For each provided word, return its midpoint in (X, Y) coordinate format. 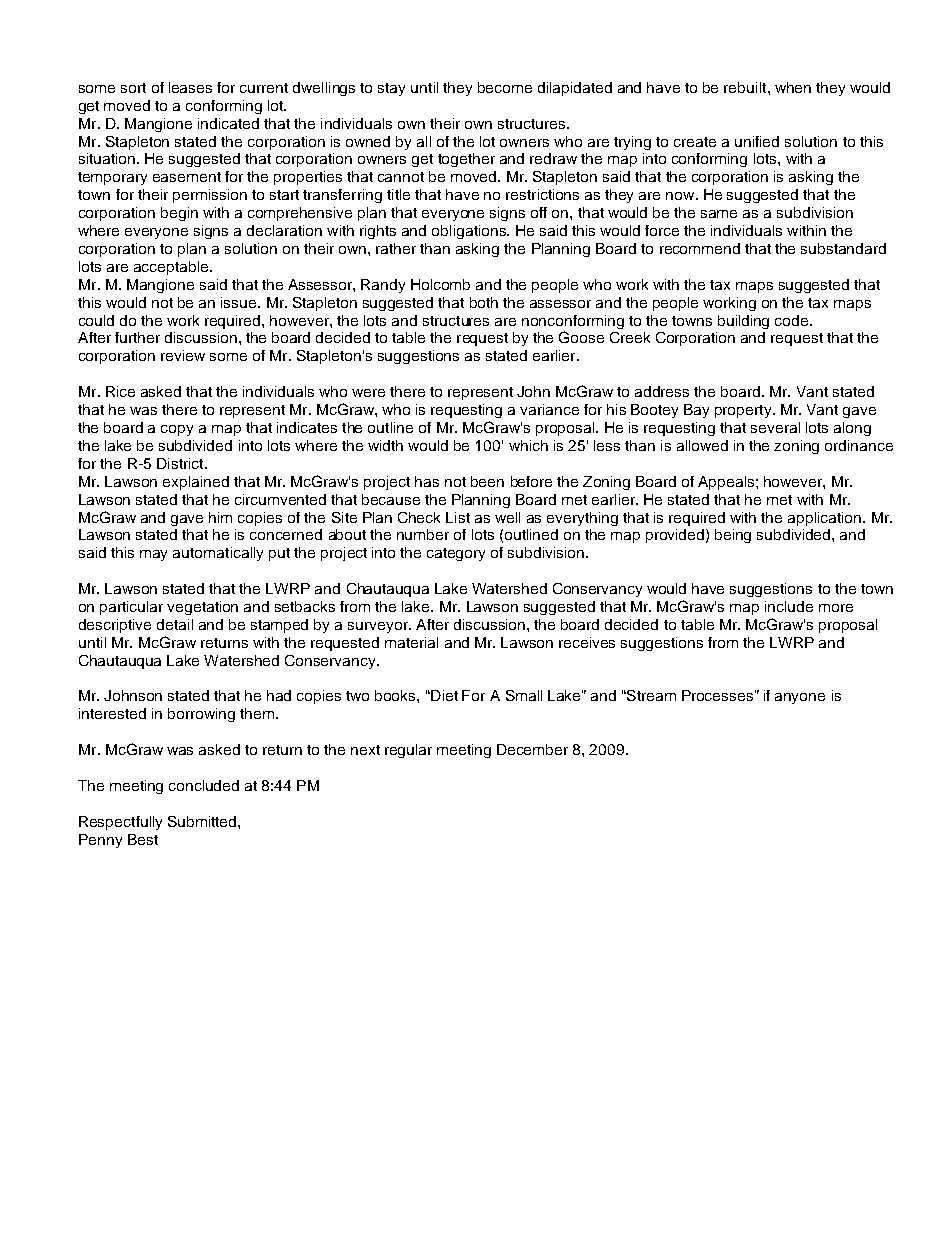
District (181, 463)
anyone (800, 698)
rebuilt (746, 87)
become (505, 87)
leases (190, 87)
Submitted (203, 821)
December (532, 749)
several (775, 427)
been (487, 481)
